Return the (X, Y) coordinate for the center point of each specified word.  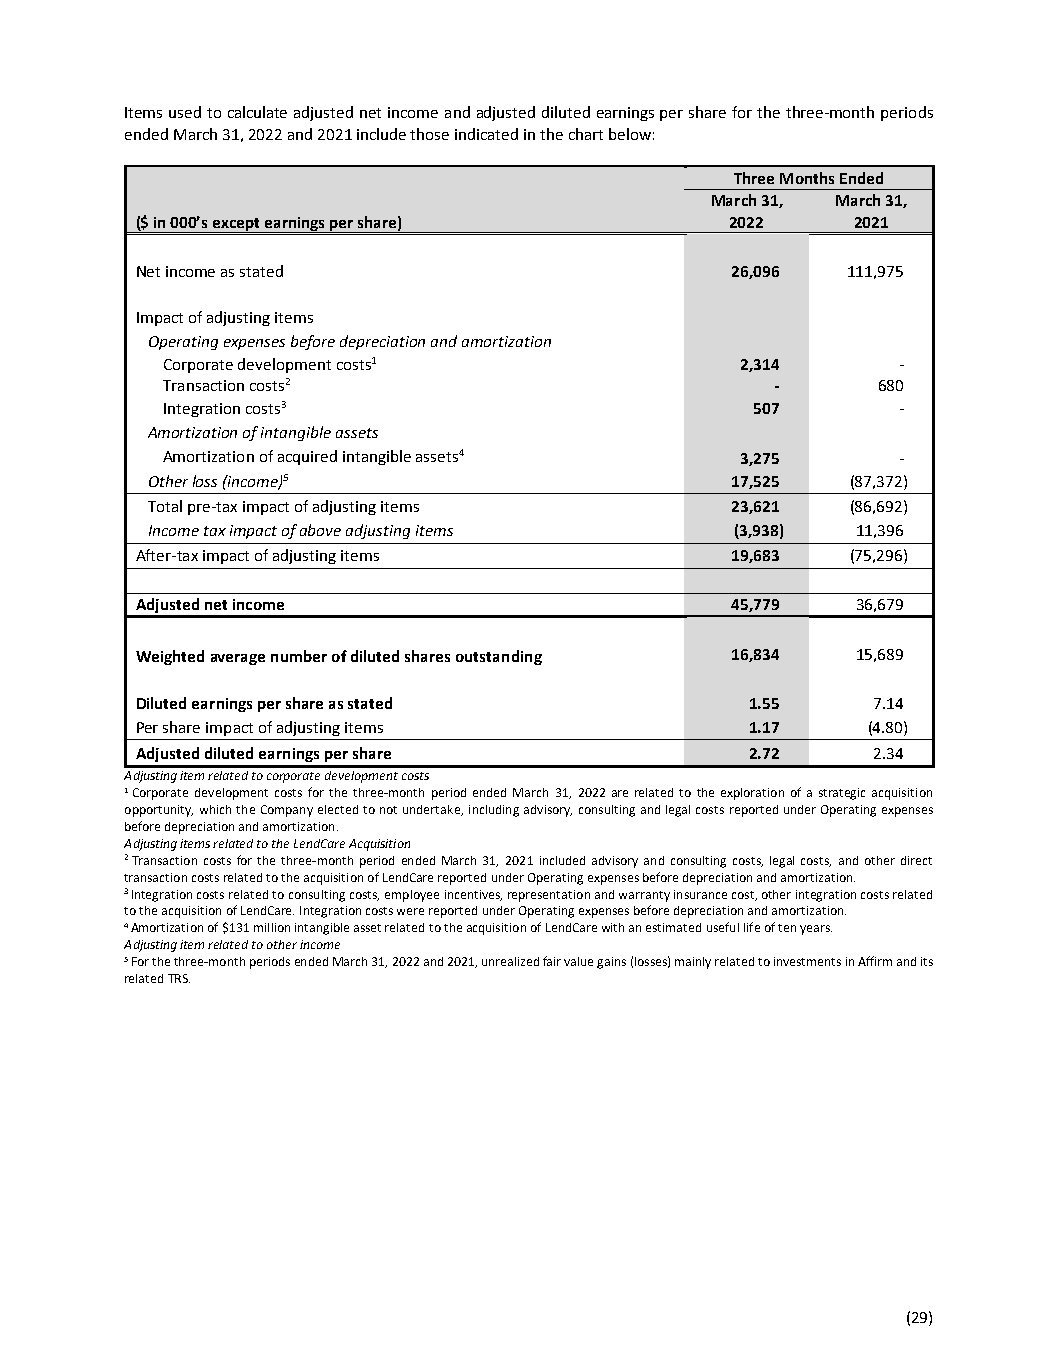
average (238, 659)
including (494, 811)
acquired (307, 457)
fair (552, 961)
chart (586, 134)
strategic (842, 794)
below (630, 134)
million (272, 927)
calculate (257, 112)
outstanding (499, 657)
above (320, 530)
